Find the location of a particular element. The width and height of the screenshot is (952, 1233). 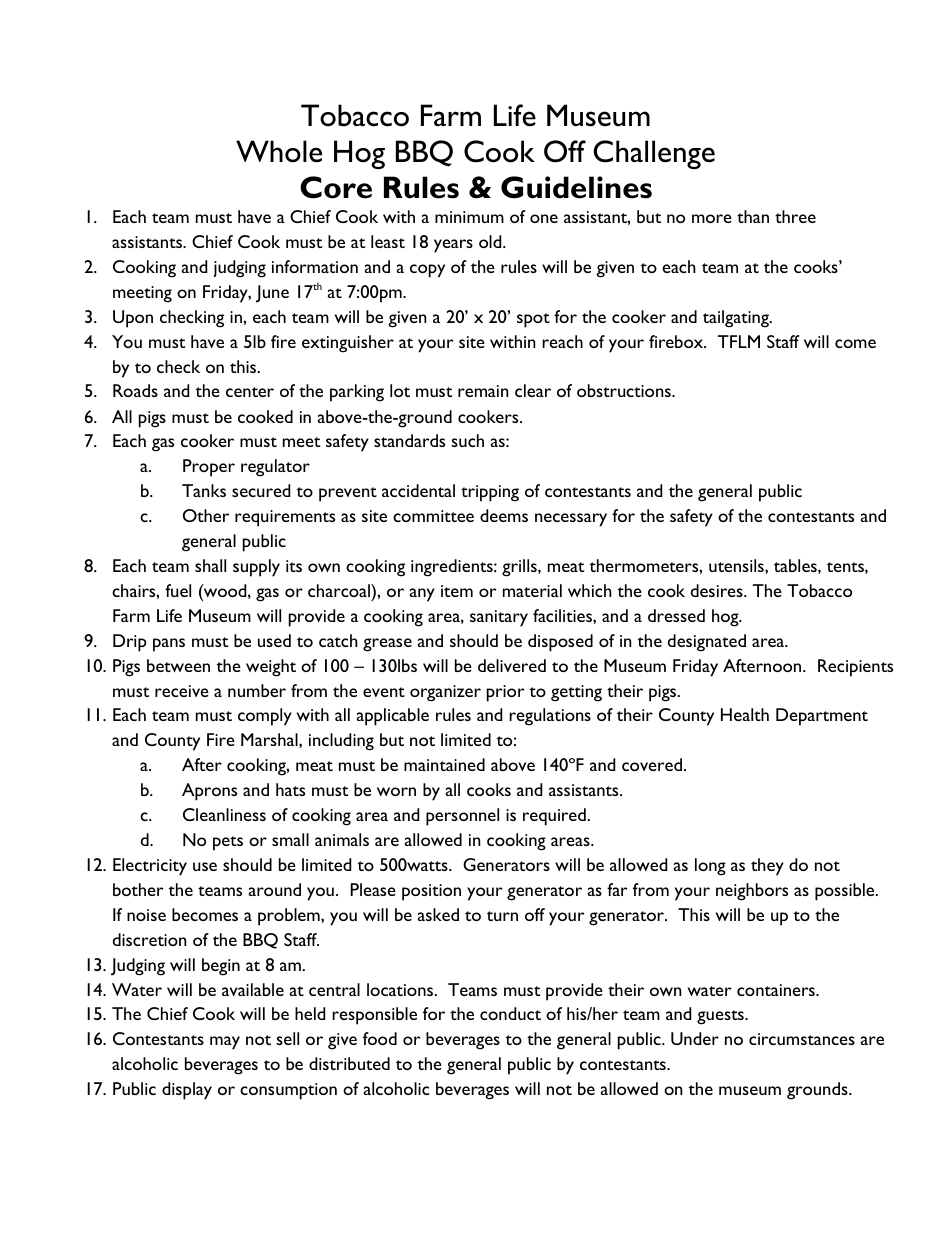

utensils is located at coordinates (737, 565).
